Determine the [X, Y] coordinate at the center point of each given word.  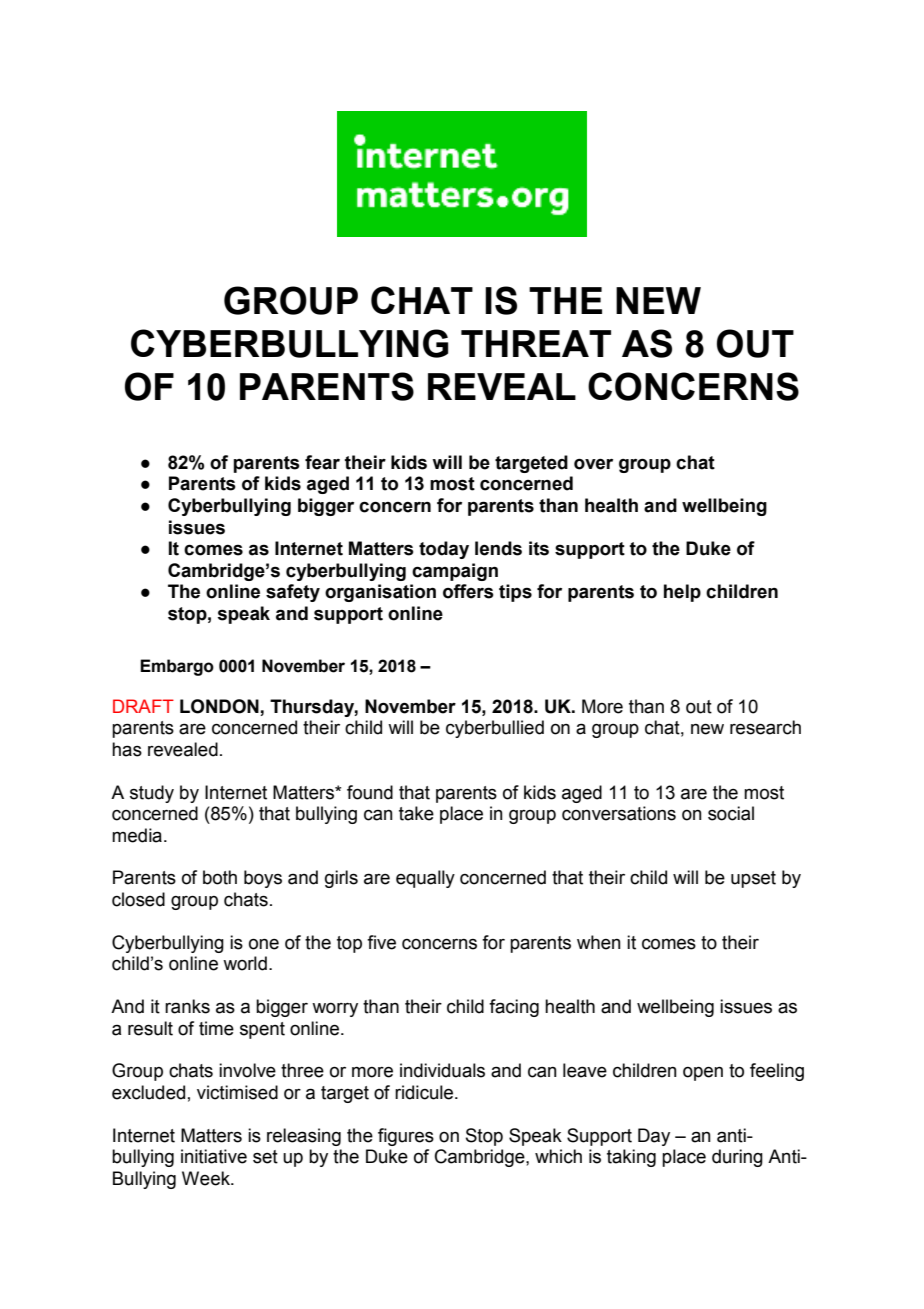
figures [406, 1137]
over [593, 464]
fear [322, 462]
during [737, 1158]
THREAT [536, 343]
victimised [237, 1092]
